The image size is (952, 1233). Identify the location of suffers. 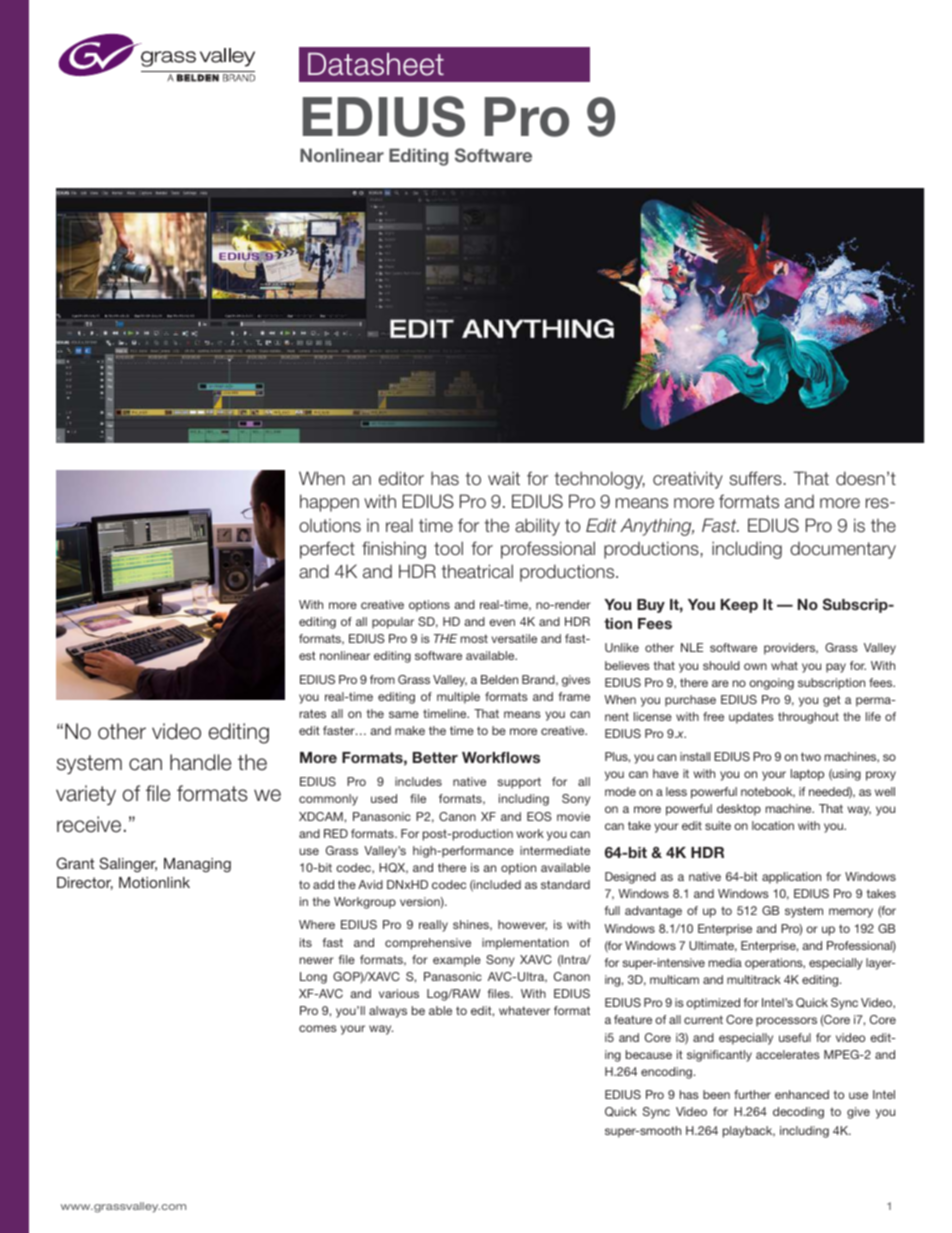
(755, 478).
